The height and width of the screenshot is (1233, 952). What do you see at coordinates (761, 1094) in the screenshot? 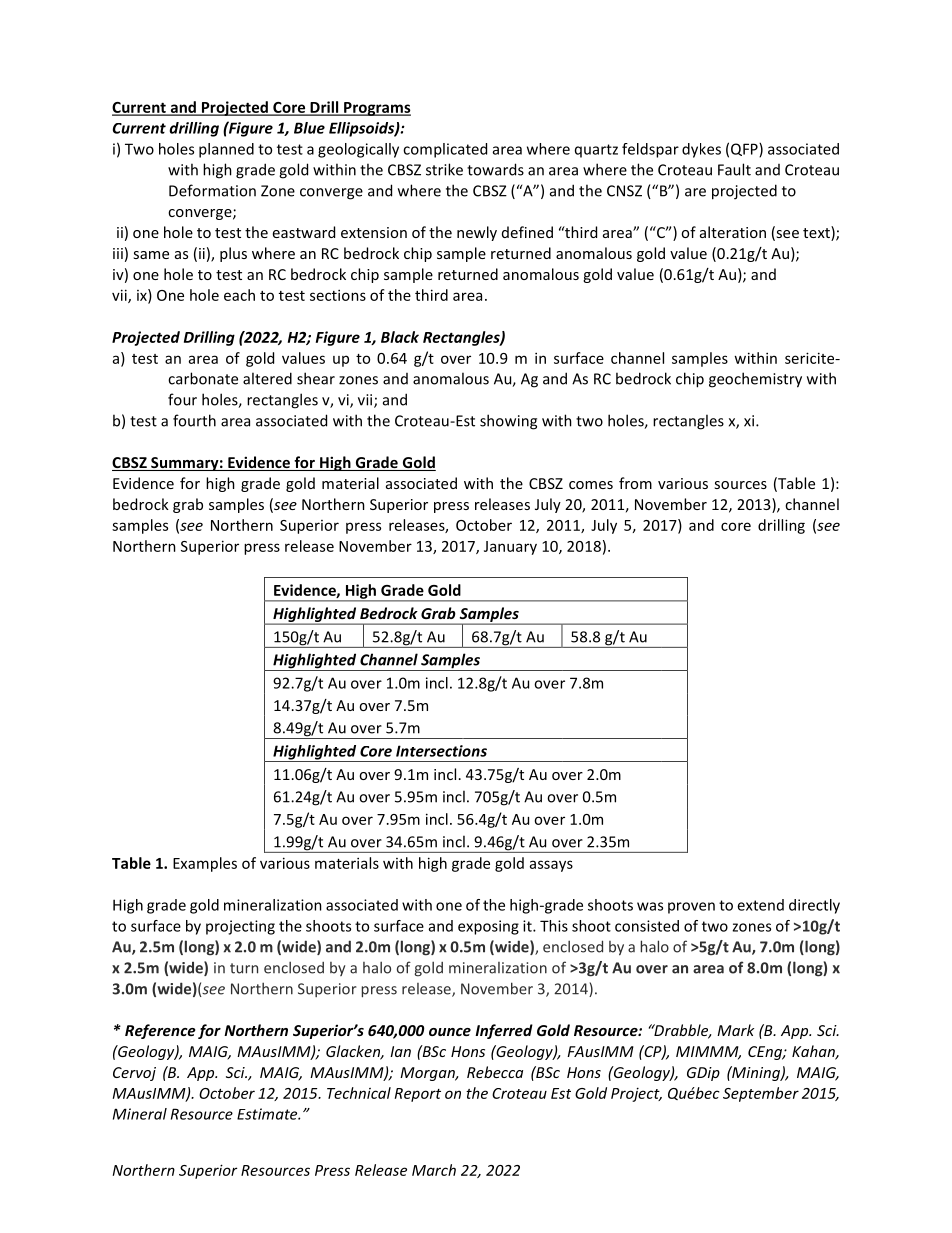
I see `September` at bounding box center [761, 1094].
